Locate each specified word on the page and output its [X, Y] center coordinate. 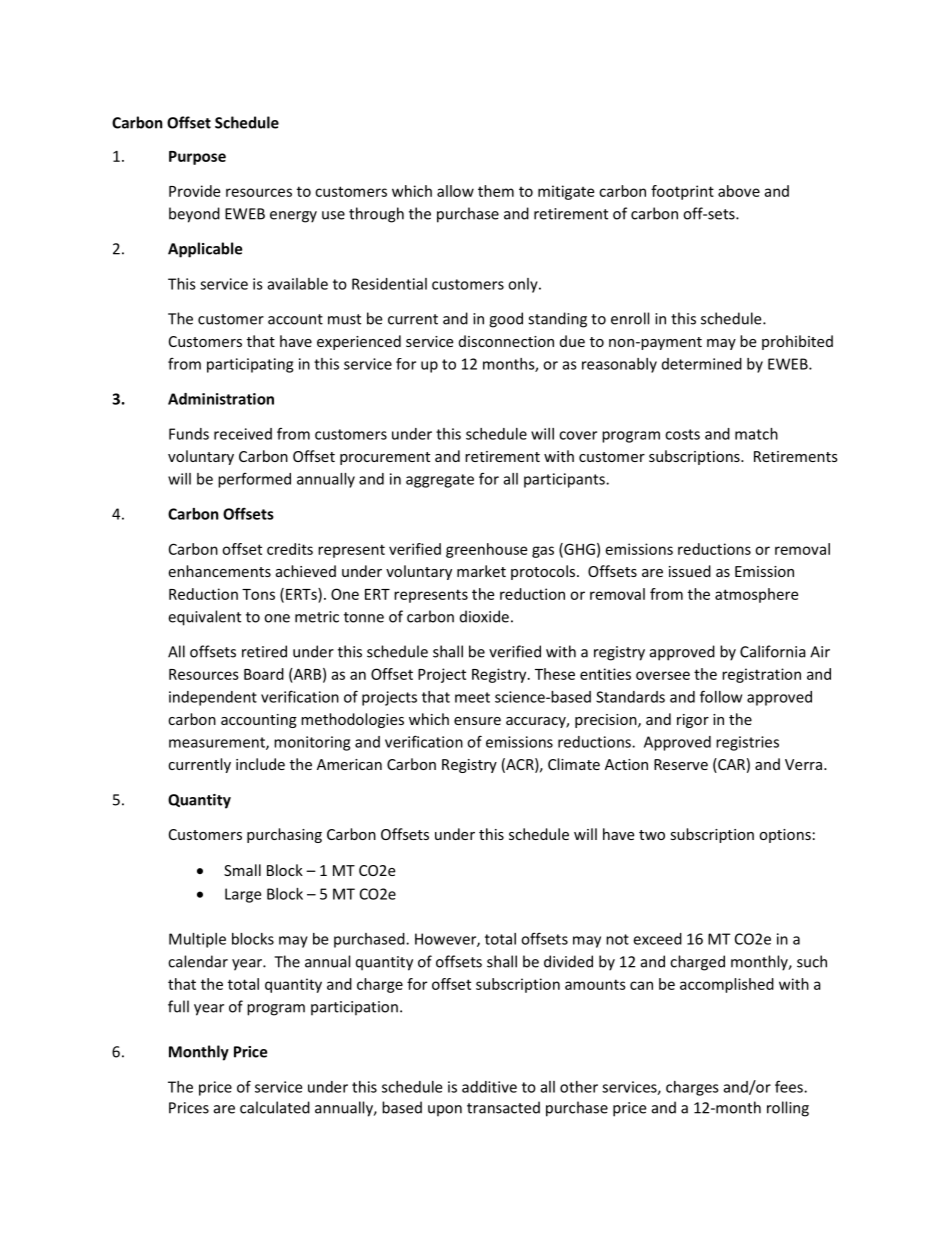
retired [264, 651]
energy [293, 217]
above [739, 191]
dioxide [484, 616]
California [773, 651]
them [496, 191]
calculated [275, 1107]
